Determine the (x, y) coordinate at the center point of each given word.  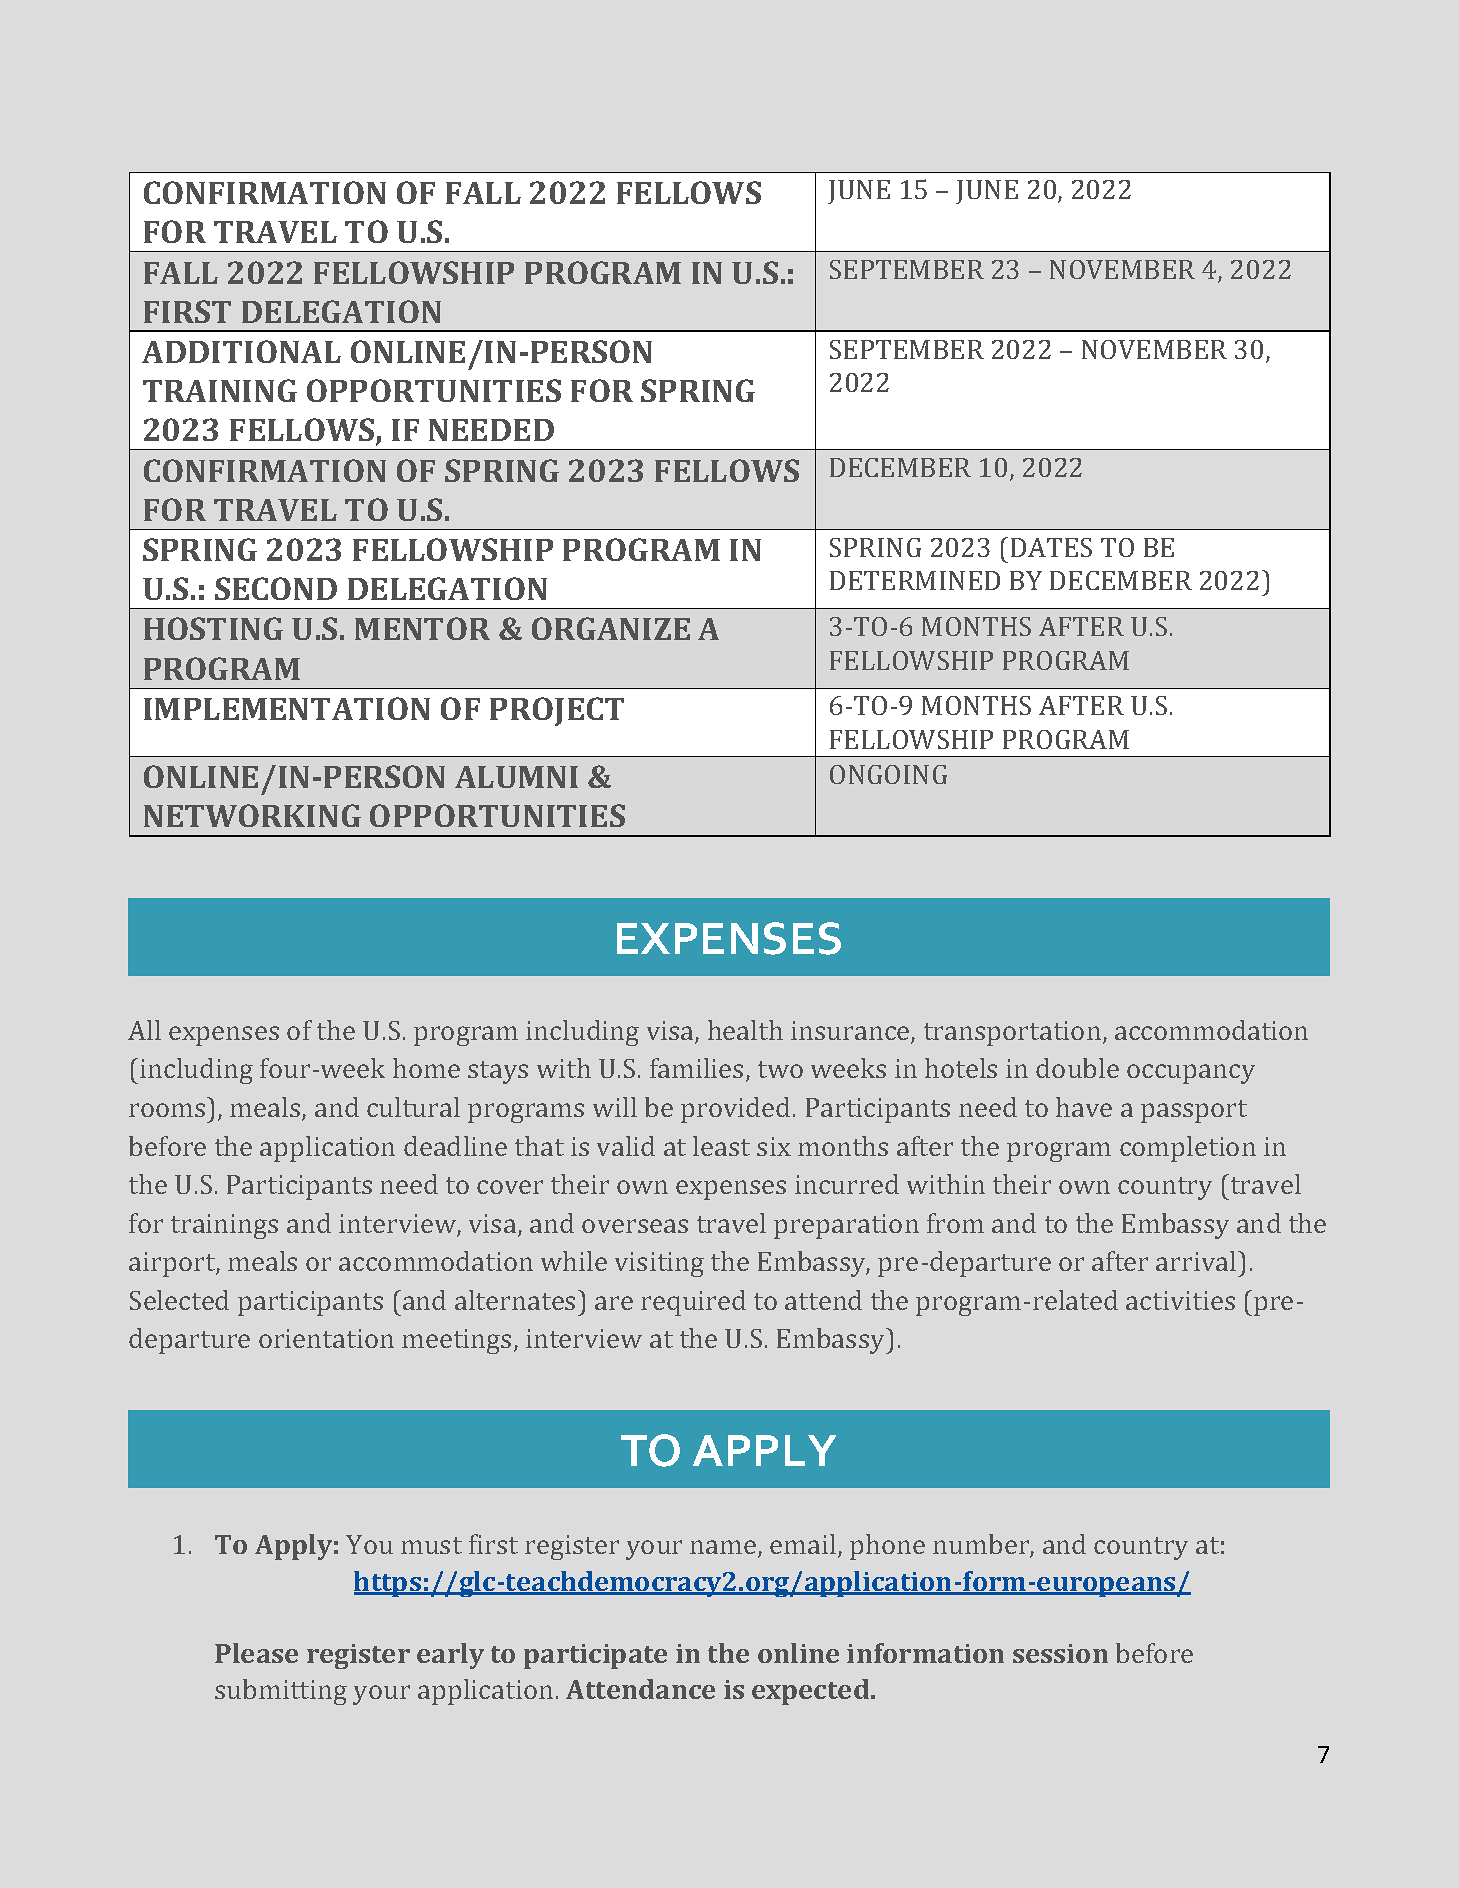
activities (1180, 1300)
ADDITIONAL (241, 351)
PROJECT (557, 711)
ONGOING (888, 774)
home (426, 1068)
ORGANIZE (611, 628)
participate (595, 1656)
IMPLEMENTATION (287, 708)
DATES (1051, 547)
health (745, 1030)
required (693, 1303)
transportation (1014, 1033)
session (1060, 1653)
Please (256, 1653)
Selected (179, 1300)
